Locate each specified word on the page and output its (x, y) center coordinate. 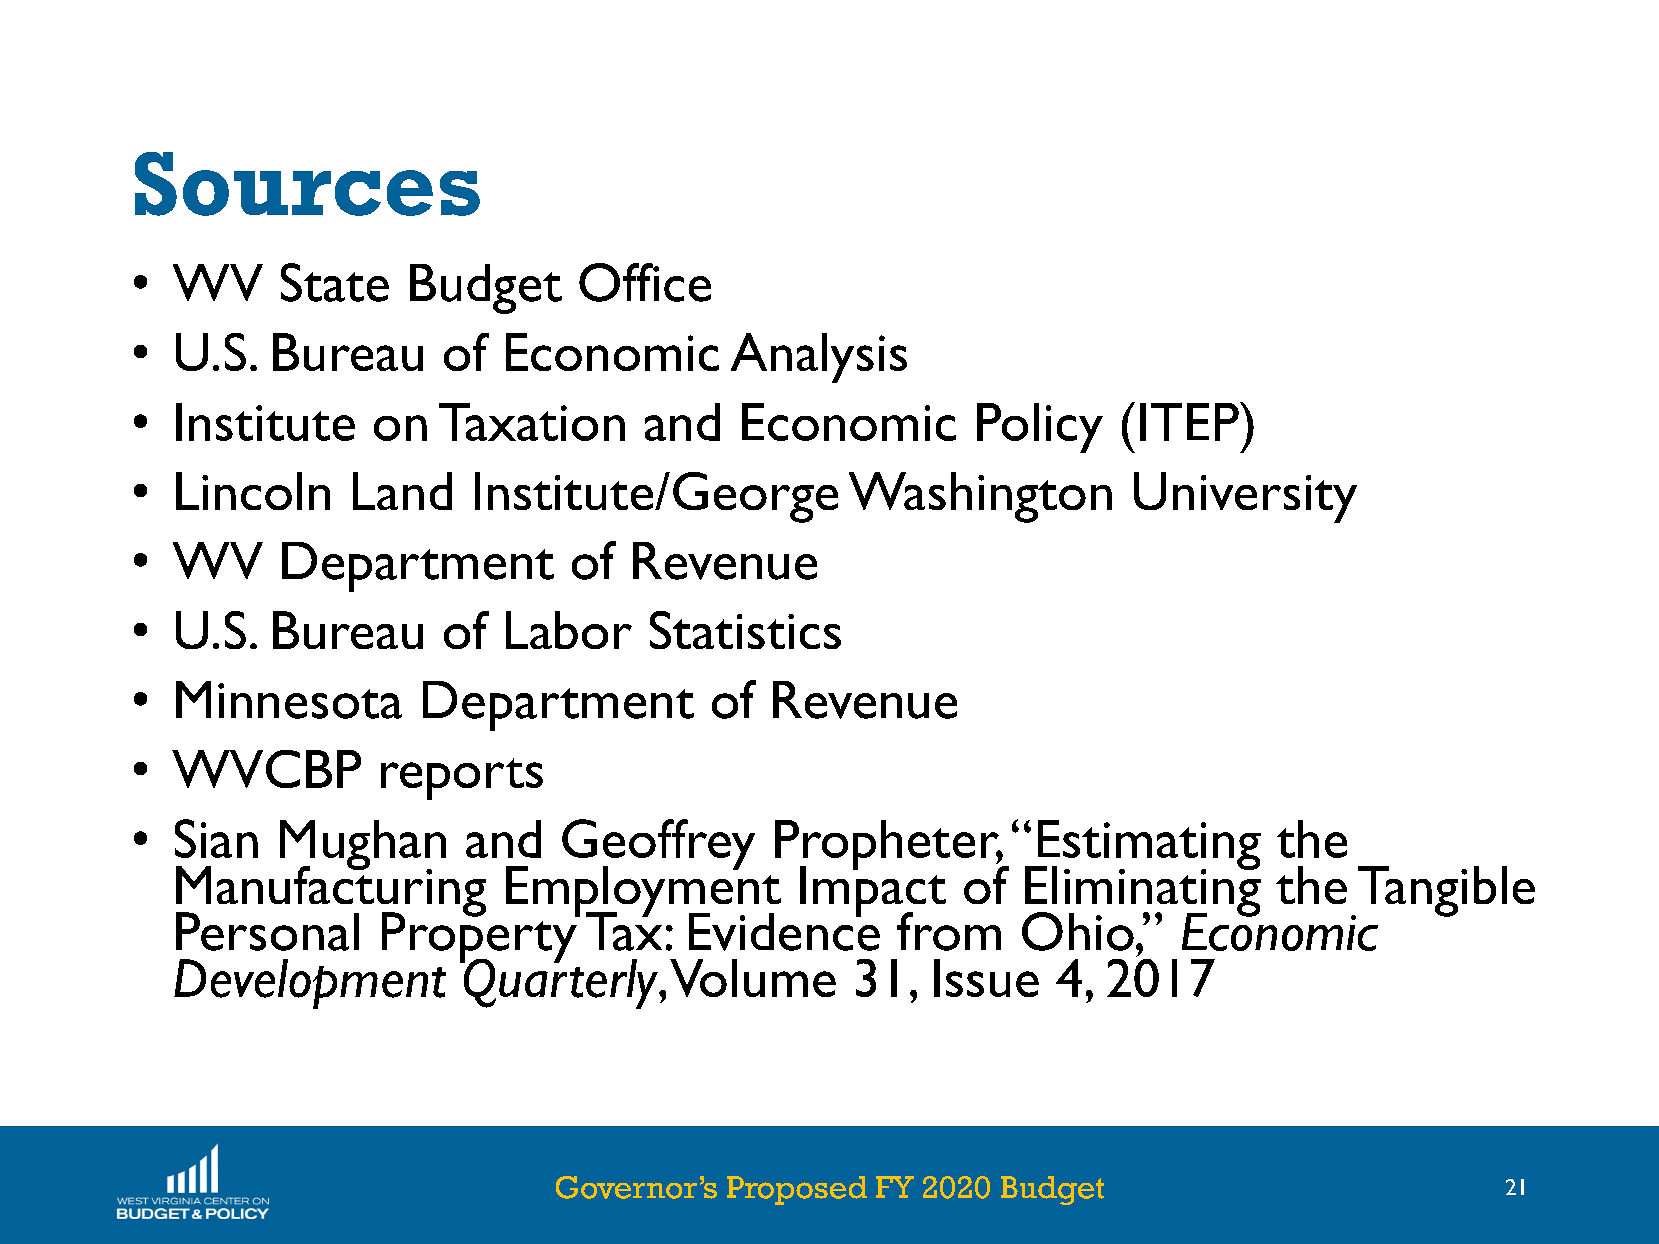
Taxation (532, 422)
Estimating (1148, 846)
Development (310, 984)
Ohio (1078, 931)
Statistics (745, 630)
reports (462, 779)
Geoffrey (658, 846)
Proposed (797, 1190)
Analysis (819, 358)
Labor (569, 630)
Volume (753, 978)
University (1245, 497)
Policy (1040, 428)
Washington (980, 497)
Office (645, 282)
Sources (307, 184)
